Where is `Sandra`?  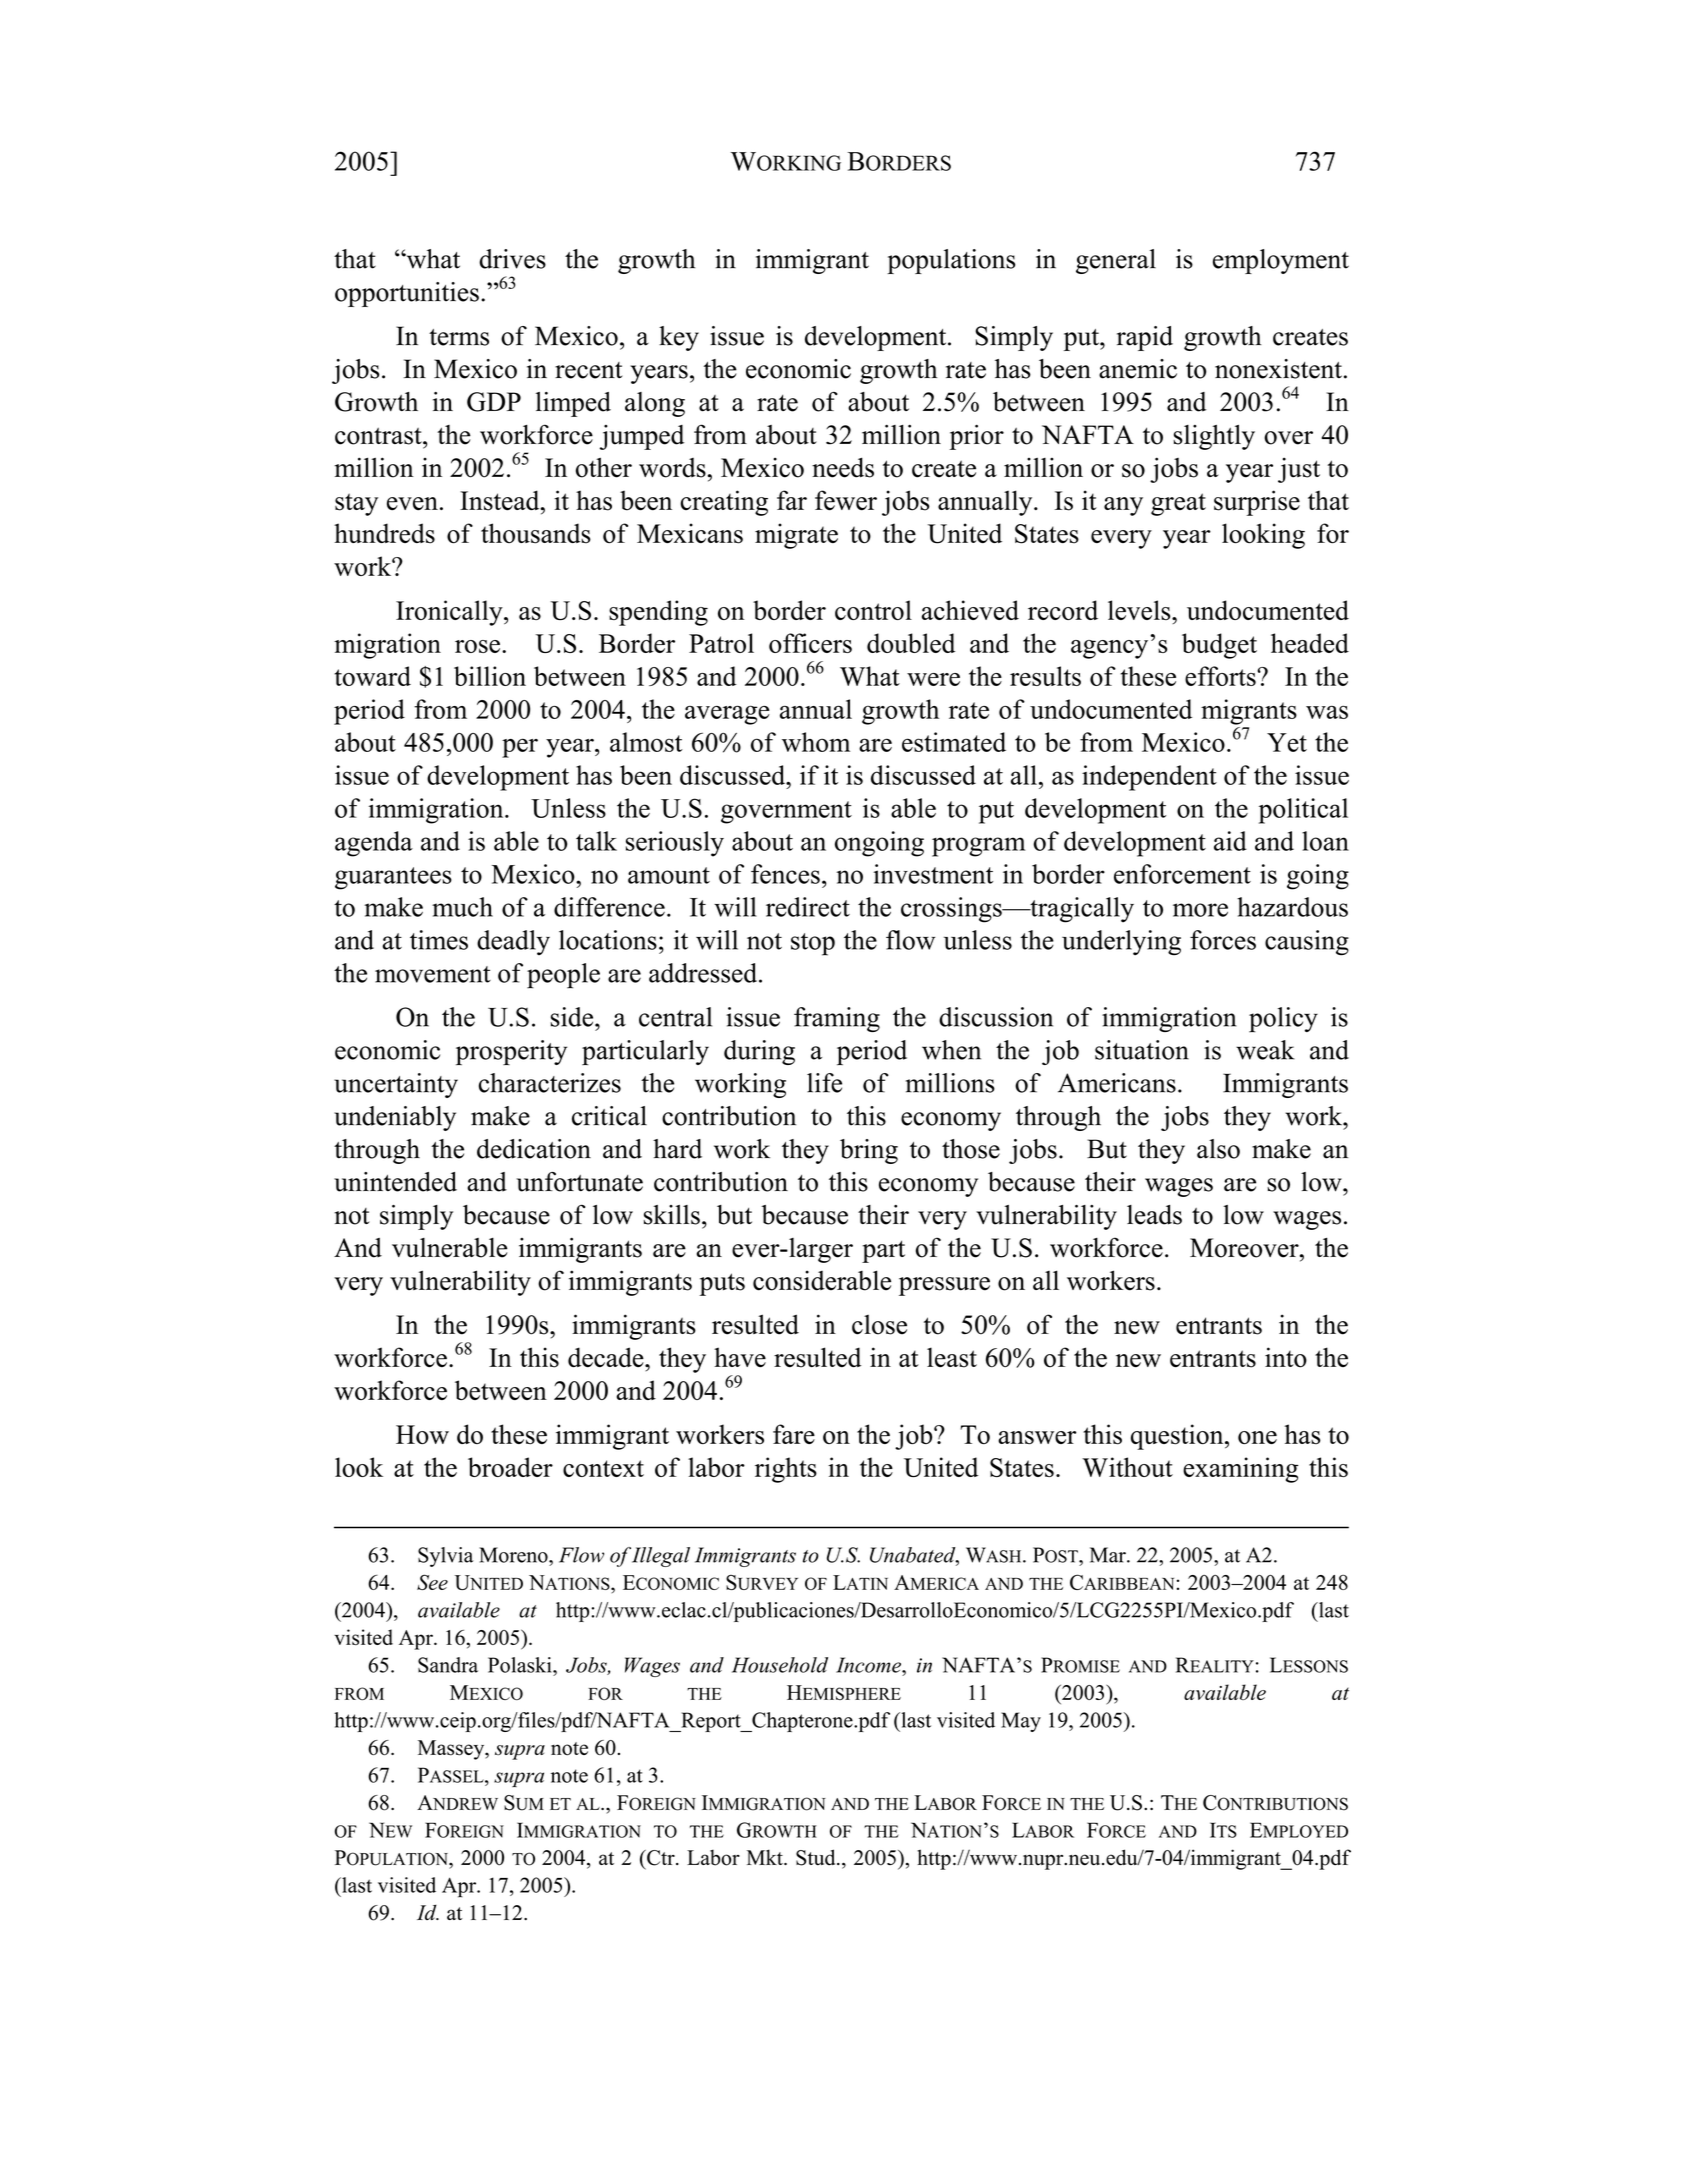
Sandra is located at coordinates (448, 1665).
